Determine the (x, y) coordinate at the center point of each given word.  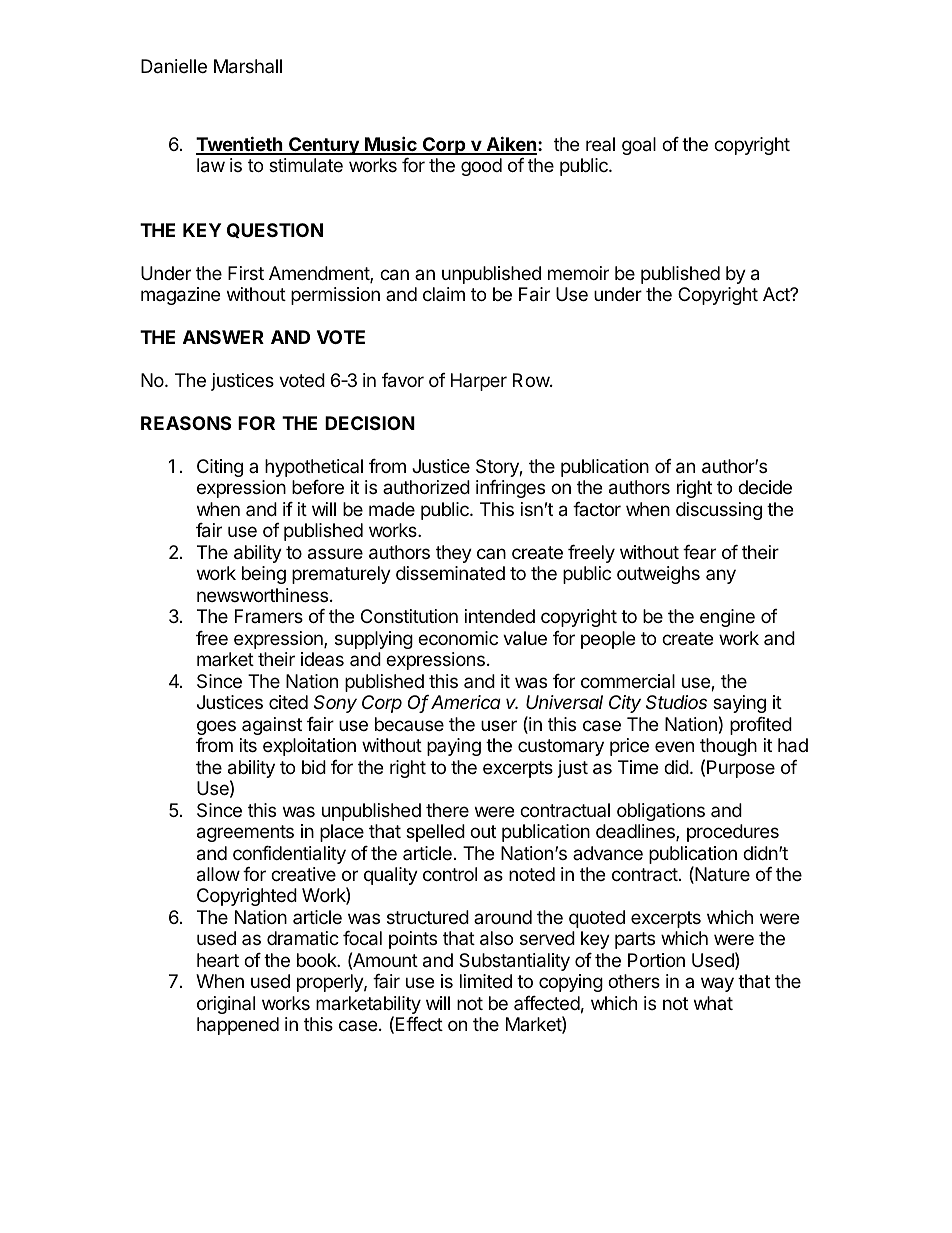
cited (288, 702)
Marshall (248, 66)
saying (739, 704)
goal (639, 146)
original (226, 1005)
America (466, 702)
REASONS (186, 423)
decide (765, 487)
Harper (479, 382)
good (481, 167)
